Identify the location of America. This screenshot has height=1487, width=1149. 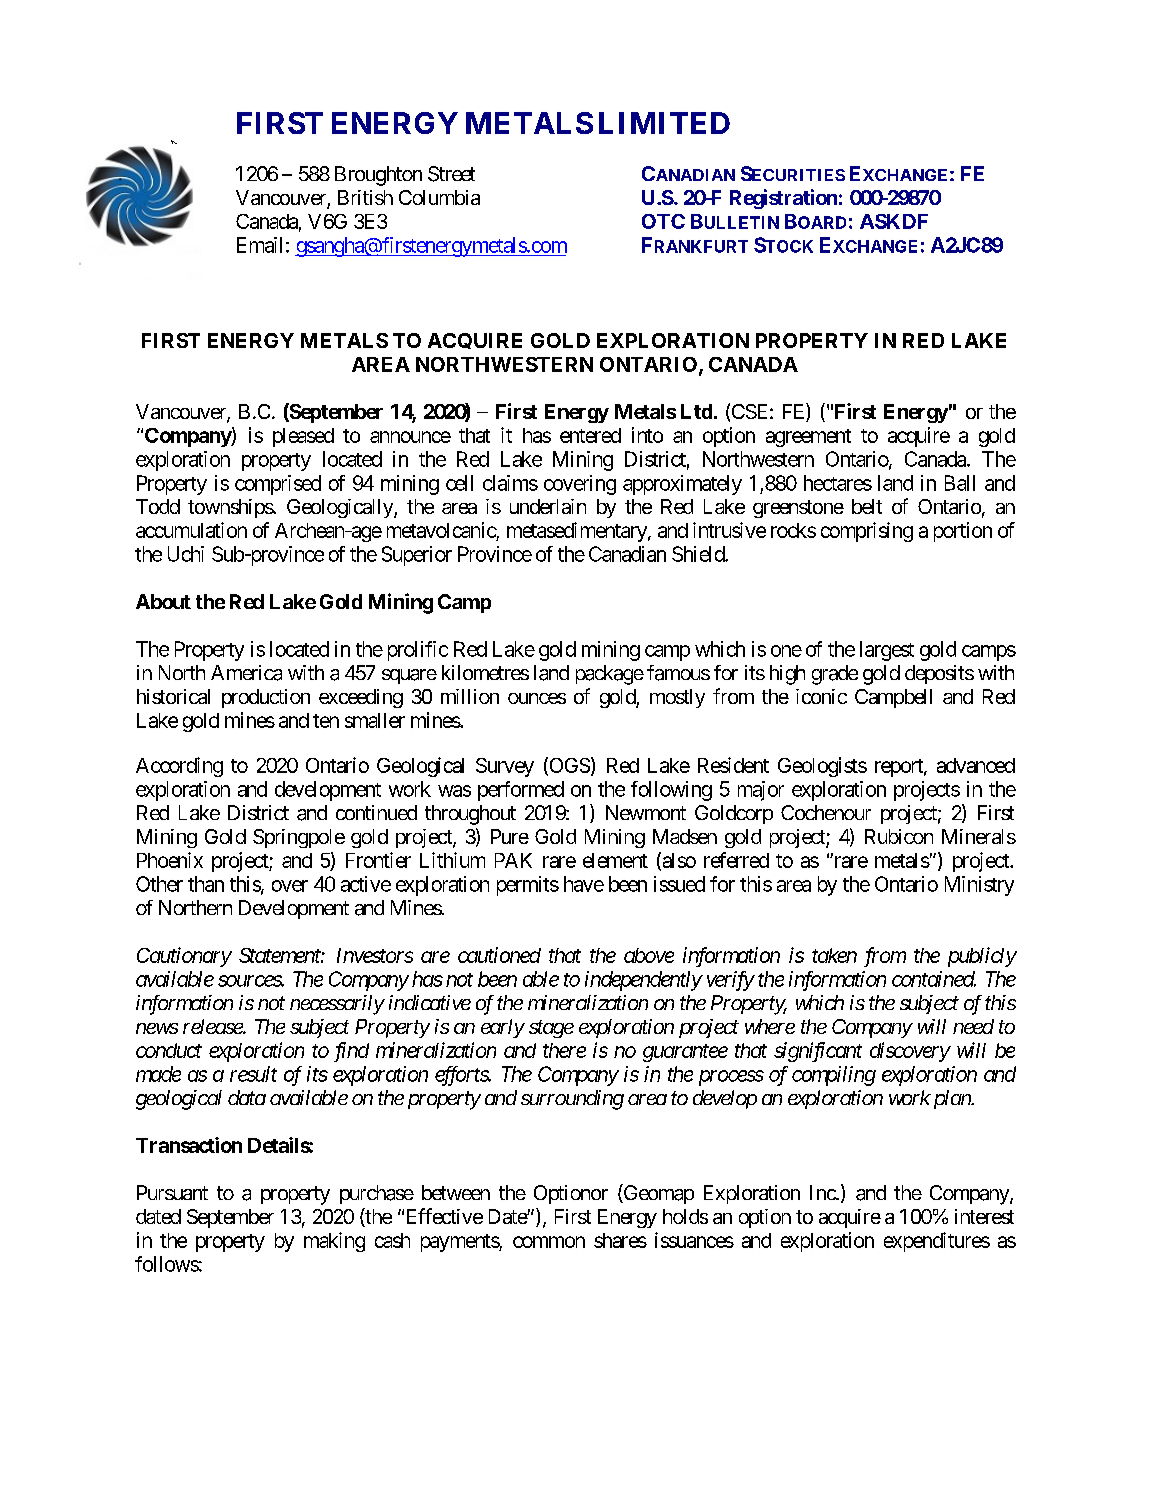
(246, 673).
